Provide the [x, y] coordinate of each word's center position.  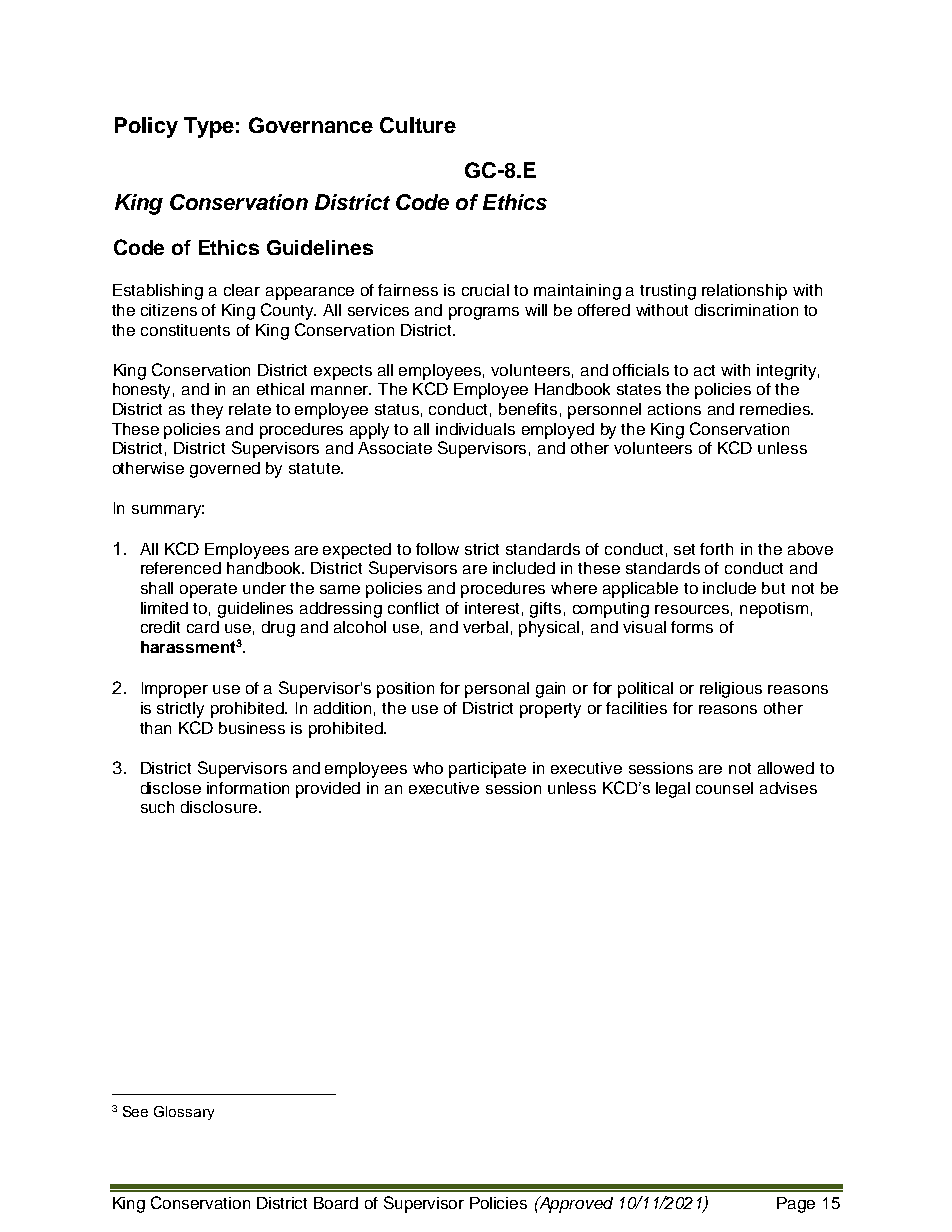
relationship [744, 292]
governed [225, 470]
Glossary [184, 1113]
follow [437, 549]
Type [209, 127]
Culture [418, 125]
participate [487, 770]
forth [716, 549]
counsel [724, 788]
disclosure [220, 807]
